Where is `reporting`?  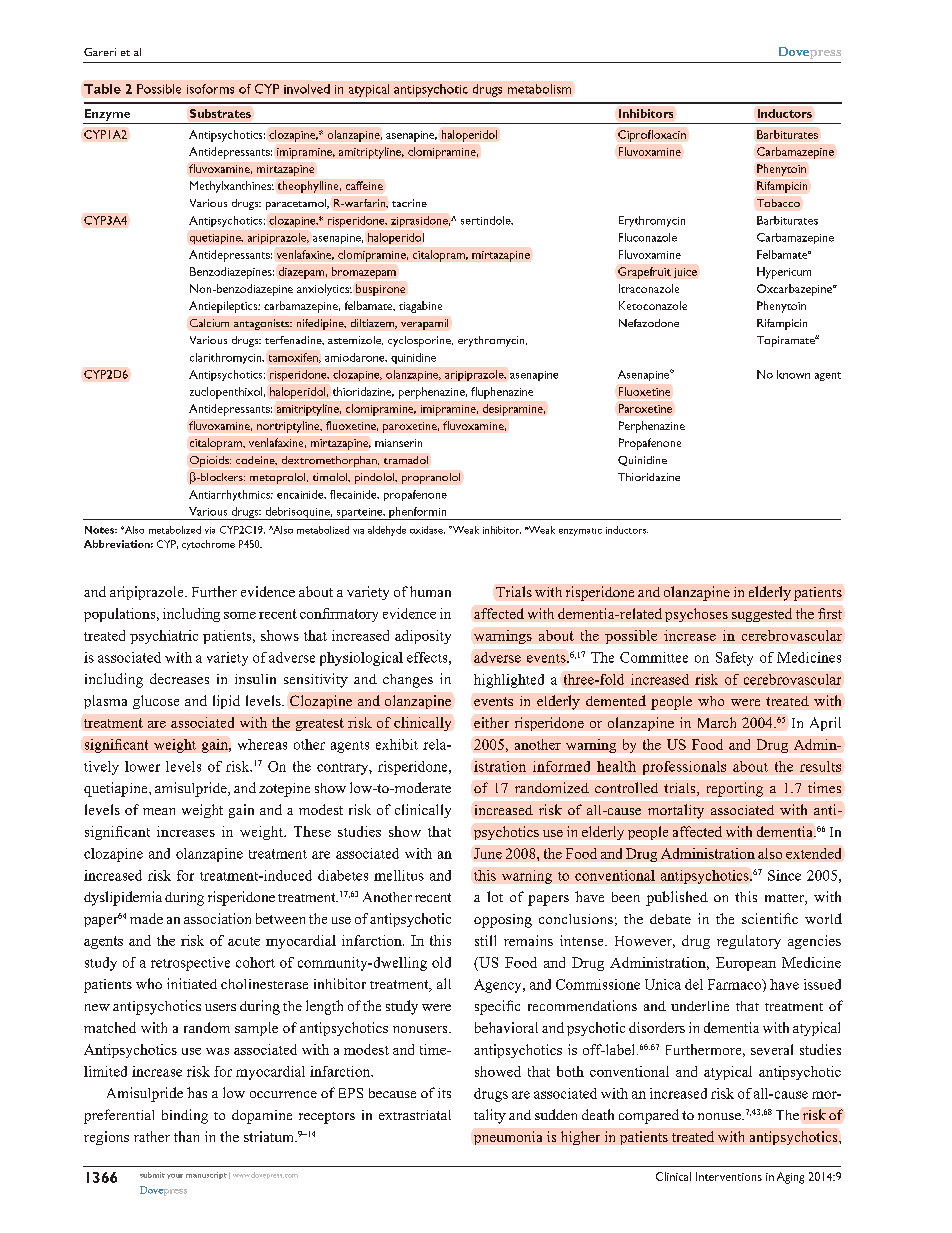
reporting is located at coordinates (735, 789).
